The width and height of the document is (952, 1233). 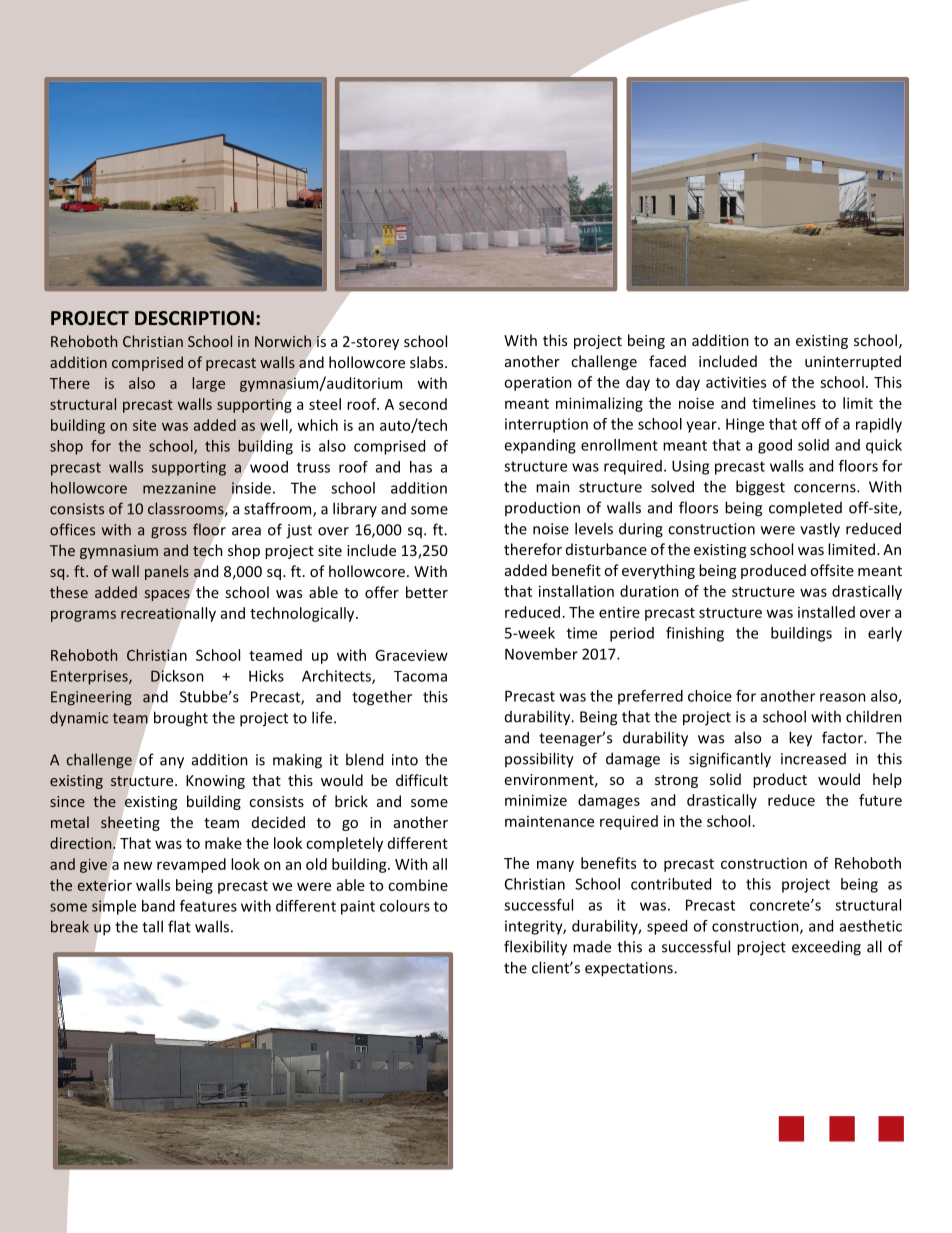 What do you see at coordinates (853, 362) in the document?
I see `uninterrupted` at bounding box center [853, 362].
